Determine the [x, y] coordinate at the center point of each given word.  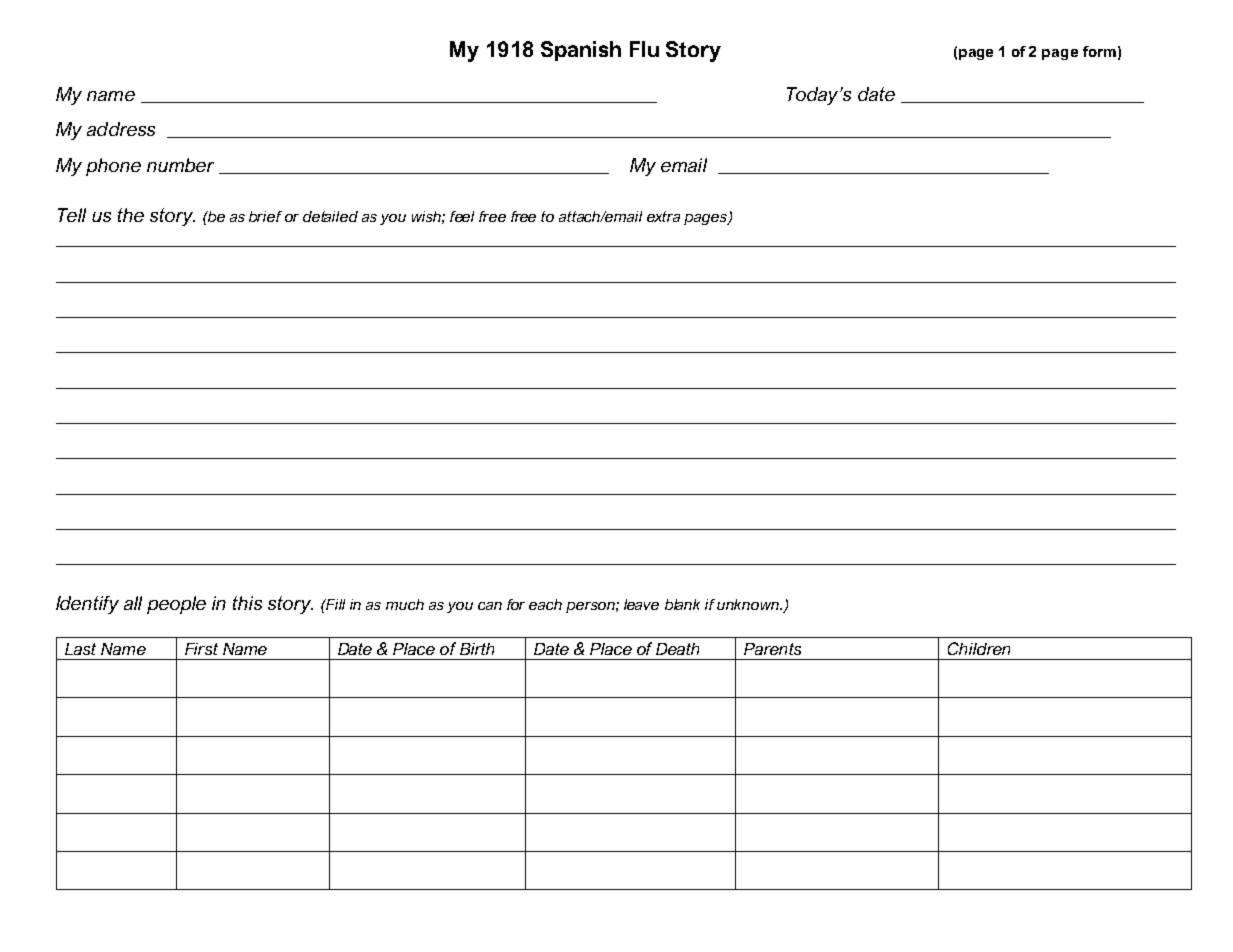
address [121, 129]
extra [663, 216]
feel [462, 216]
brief [265, 216]
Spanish [581, 51]
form [1099, 51]
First [201, 649]
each [545, 604]
